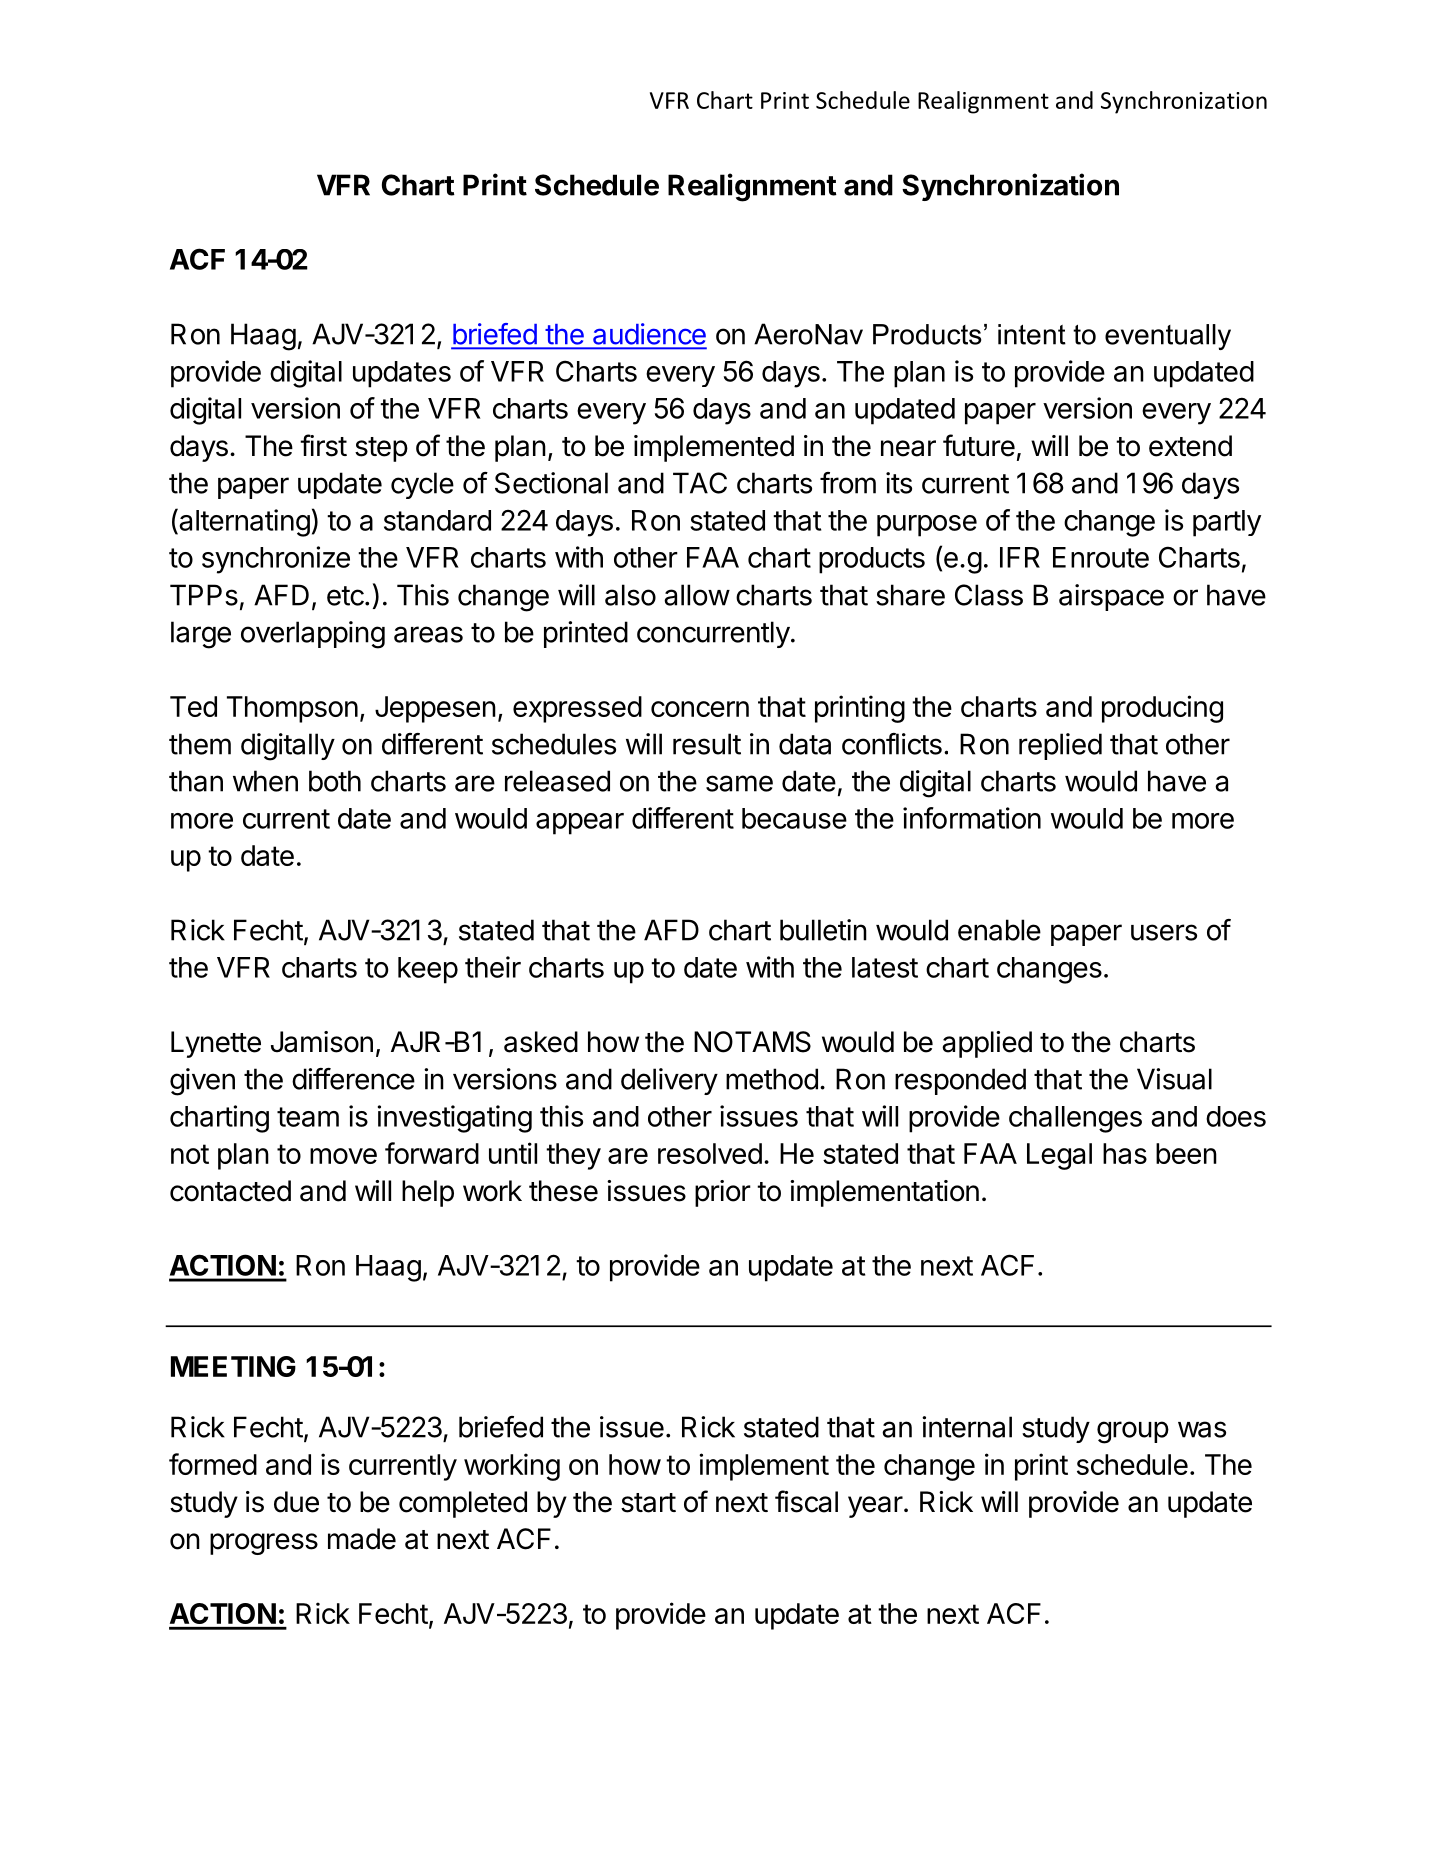 This image has width=1437, height=1859. What do you see at coordinates (1168, 337) in the image?
I see `eventually` at bounding box center [1168, 337].
